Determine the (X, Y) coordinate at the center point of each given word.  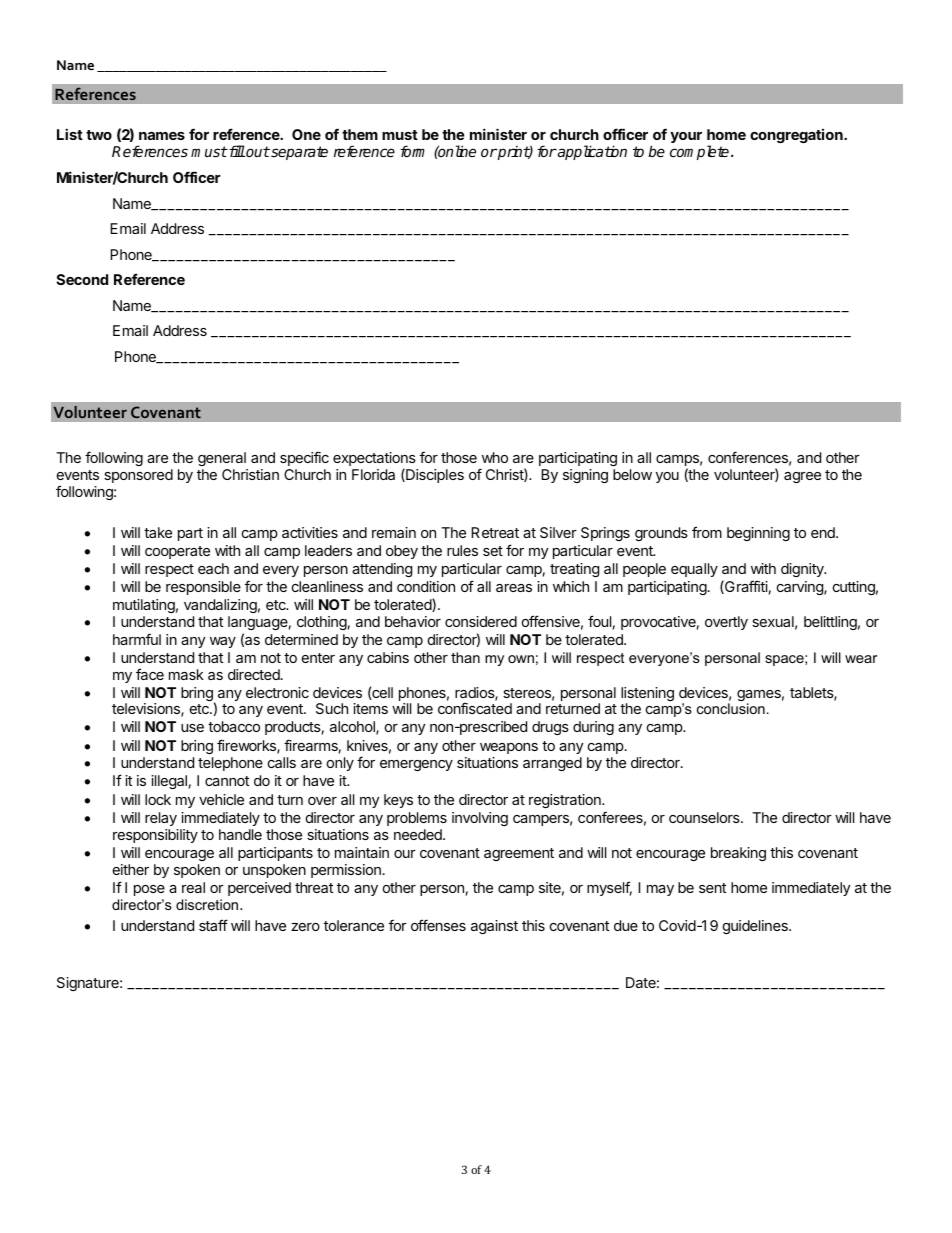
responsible (203, 588)
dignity (803, 570)
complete (701, 152)
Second (82, 279)
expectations (374, 460)
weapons (509, 748)
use (192, 728)
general (222, 459)
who (495, 457)
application (591, 152)
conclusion (731, 708)
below (632, 474)
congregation (797, 136)
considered (481, 621)
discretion (208, 904)
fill (236, 151)
